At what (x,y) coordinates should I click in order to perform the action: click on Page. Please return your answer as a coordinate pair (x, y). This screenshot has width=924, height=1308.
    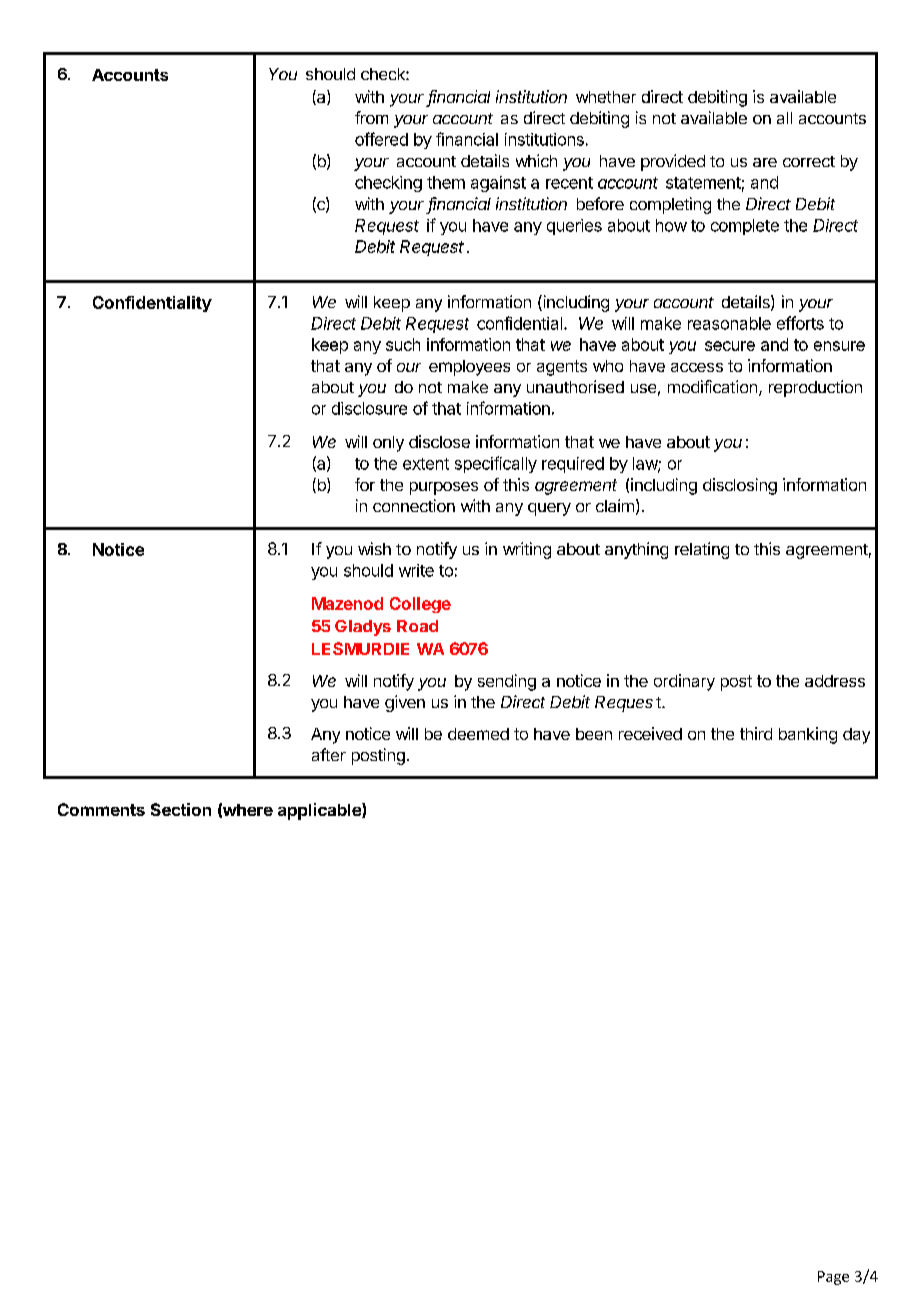
    Looking at the image, I should click on (833, 1278).
